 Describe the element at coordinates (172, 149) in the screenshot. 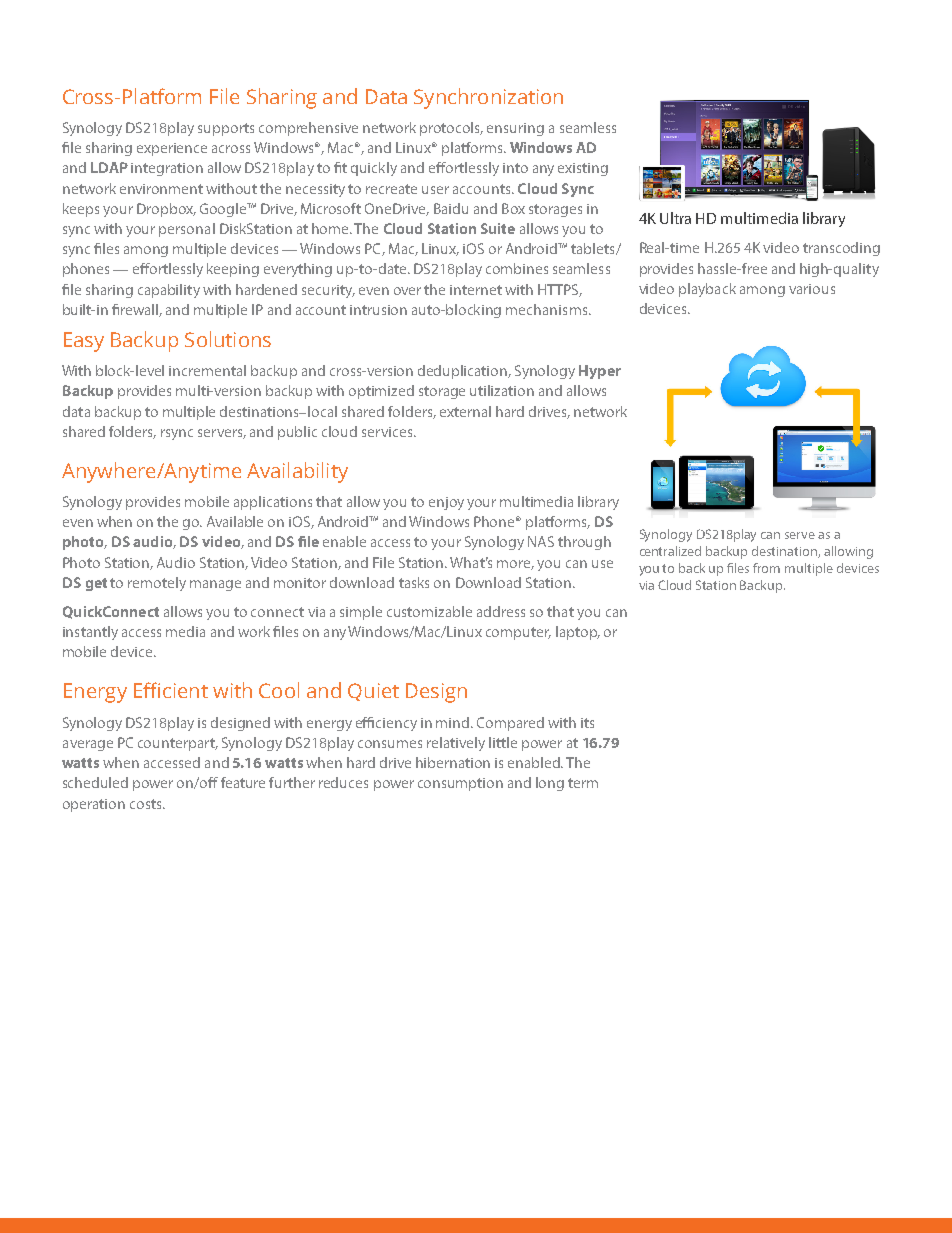

I see `experience` at that location.
